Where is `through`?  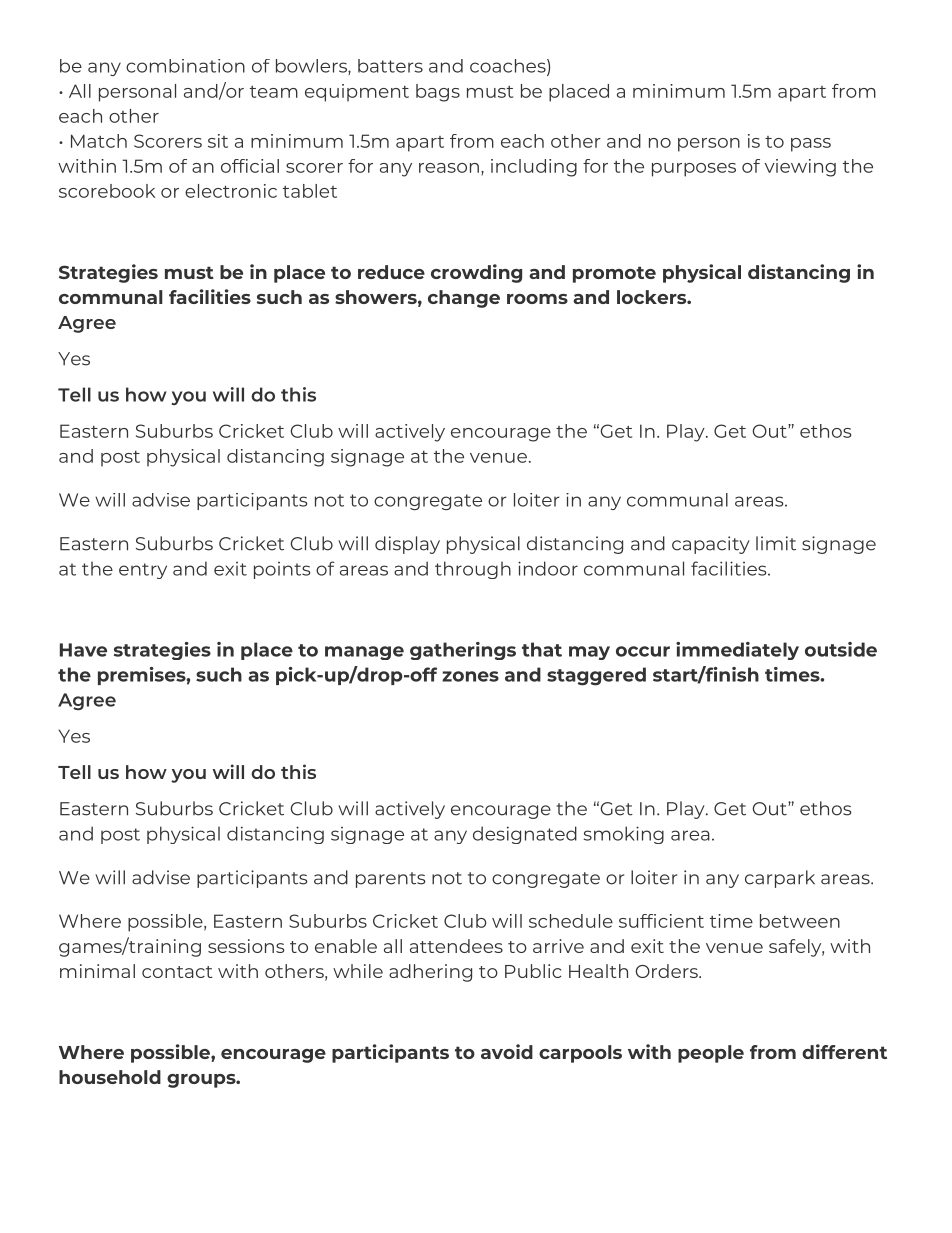 through is located at coordinates (473, 570).
